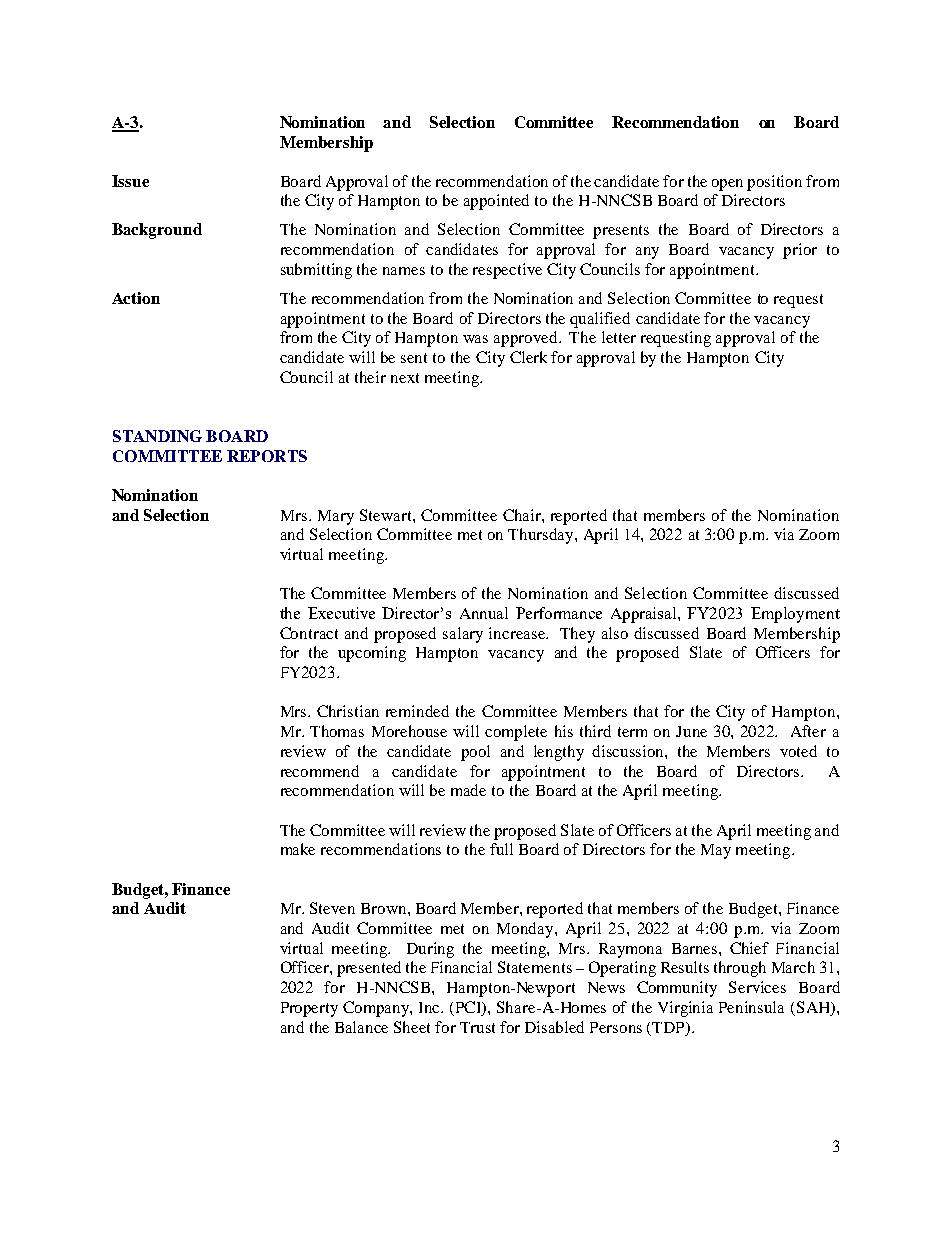 This document has width=952, height=1233. What do you see at coordinates (484, 613) in the document?
I see `Annual` at bounding box center [484, 613].
